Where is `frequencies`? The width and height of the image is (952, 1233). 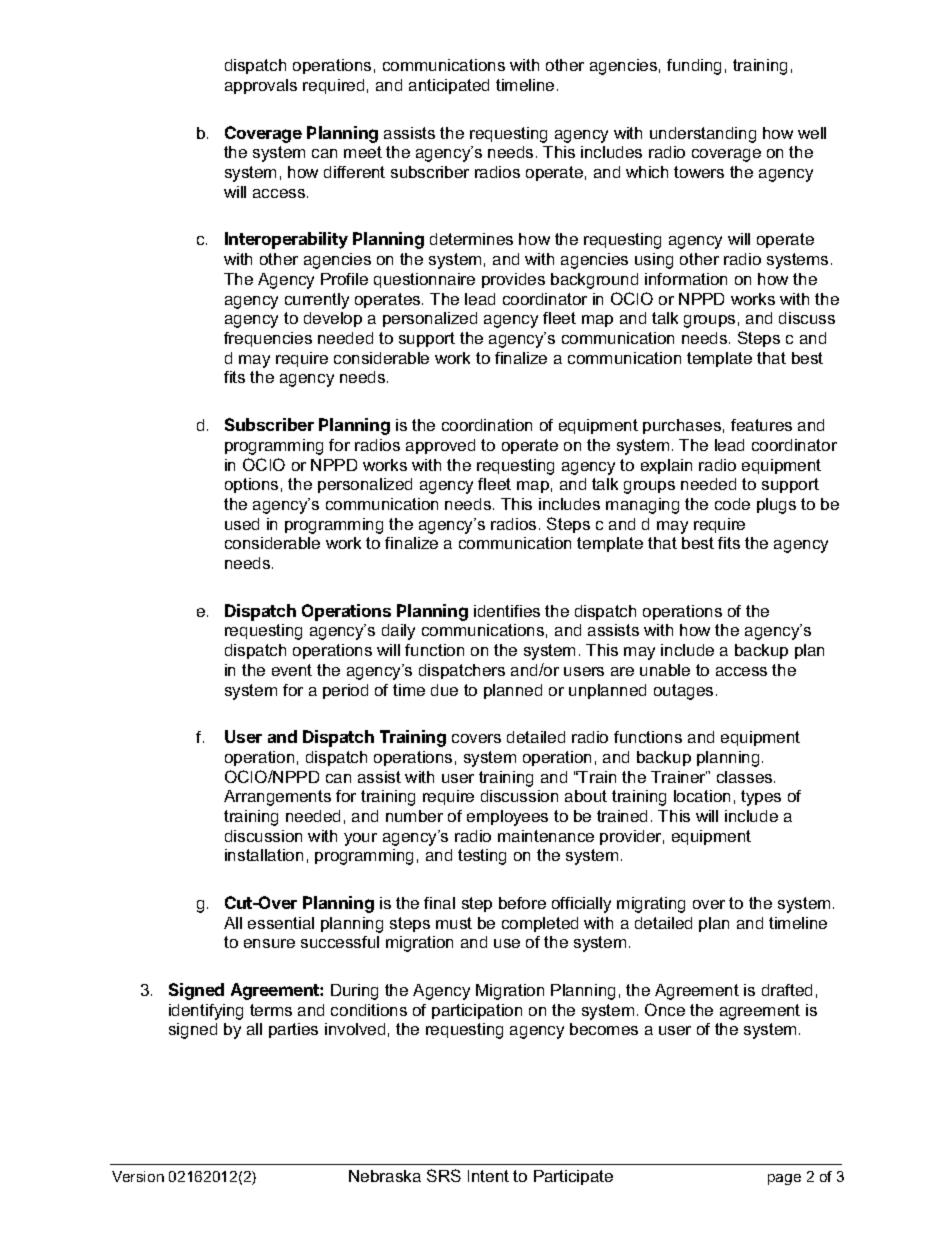
frequencies is located at coordinates (268, 339).
